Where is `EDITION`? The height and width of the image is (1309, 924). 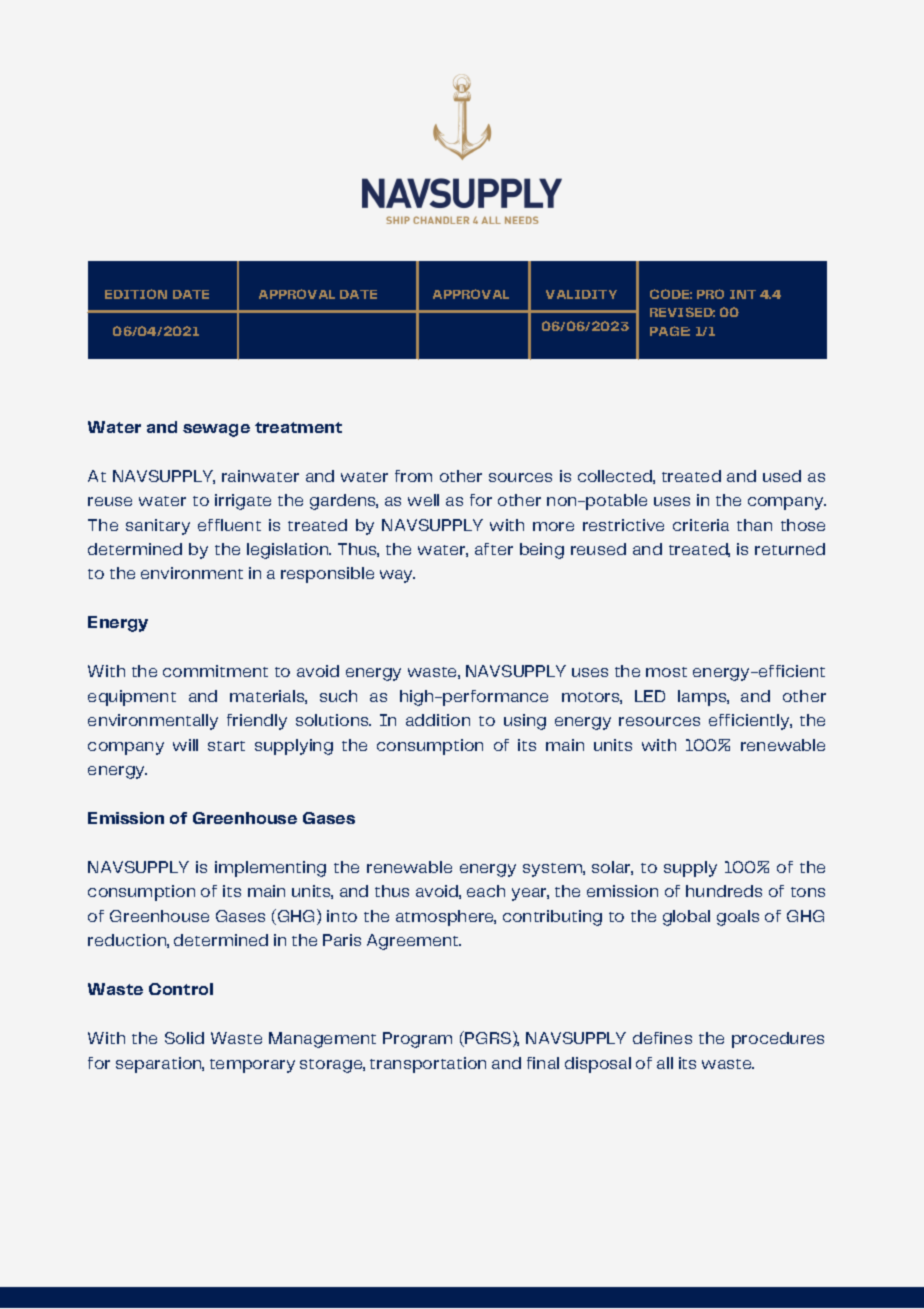 EDITION is located at coordinates (136, 294).
